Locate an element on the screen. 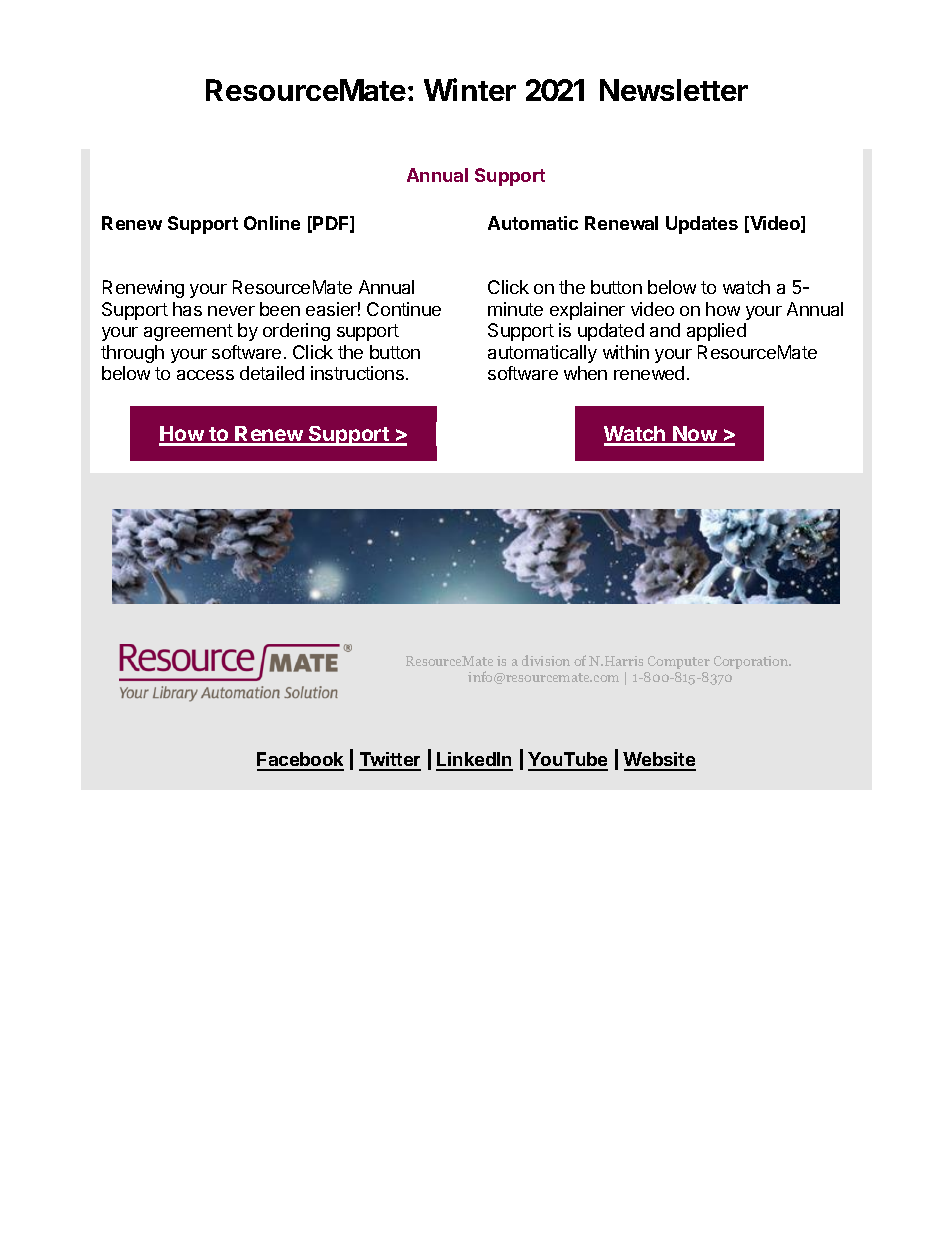 The width and height of the screenshot is (952, 1233). Continue is located at coordinates (404, 309).
